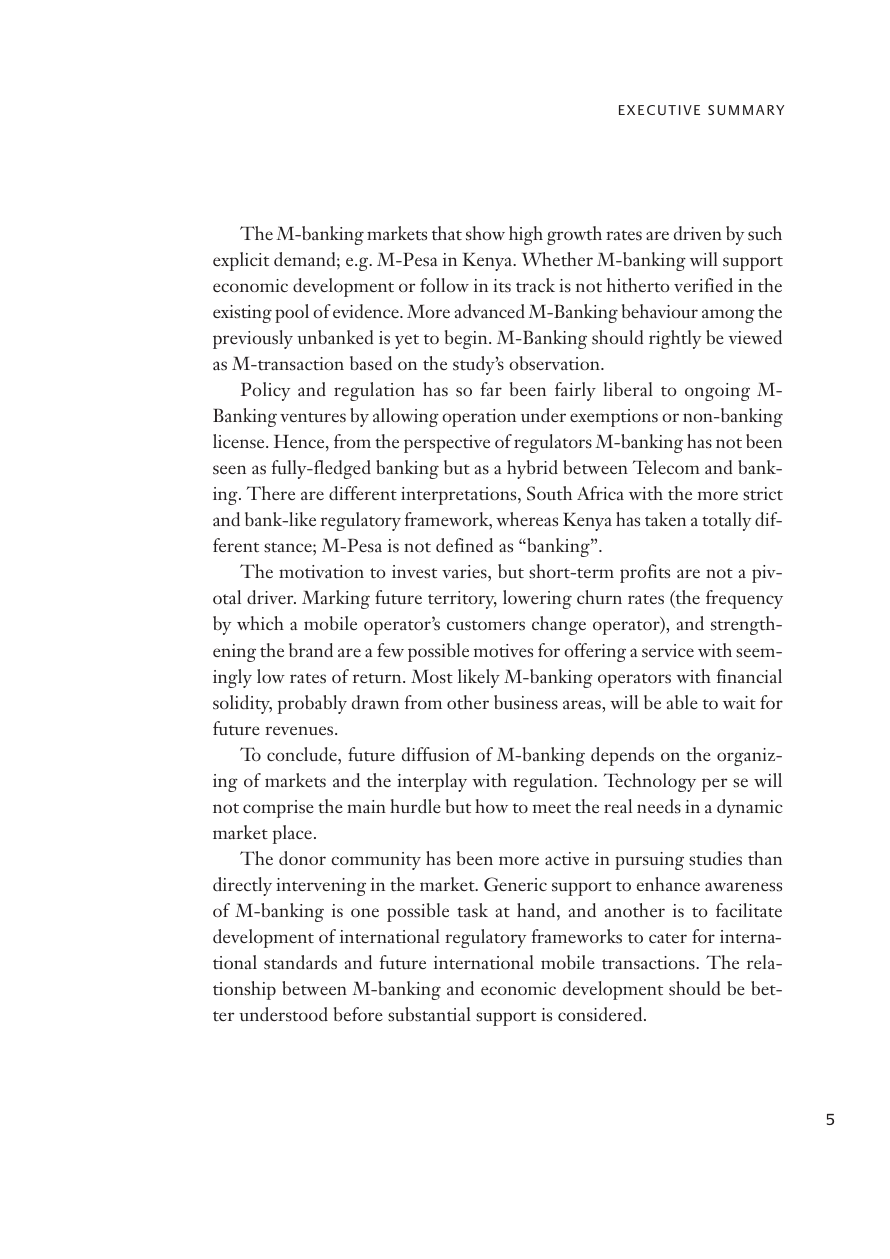 The width and height of the screenshot is (890, 1259). I want to click on motivation, so click(321, 572).
